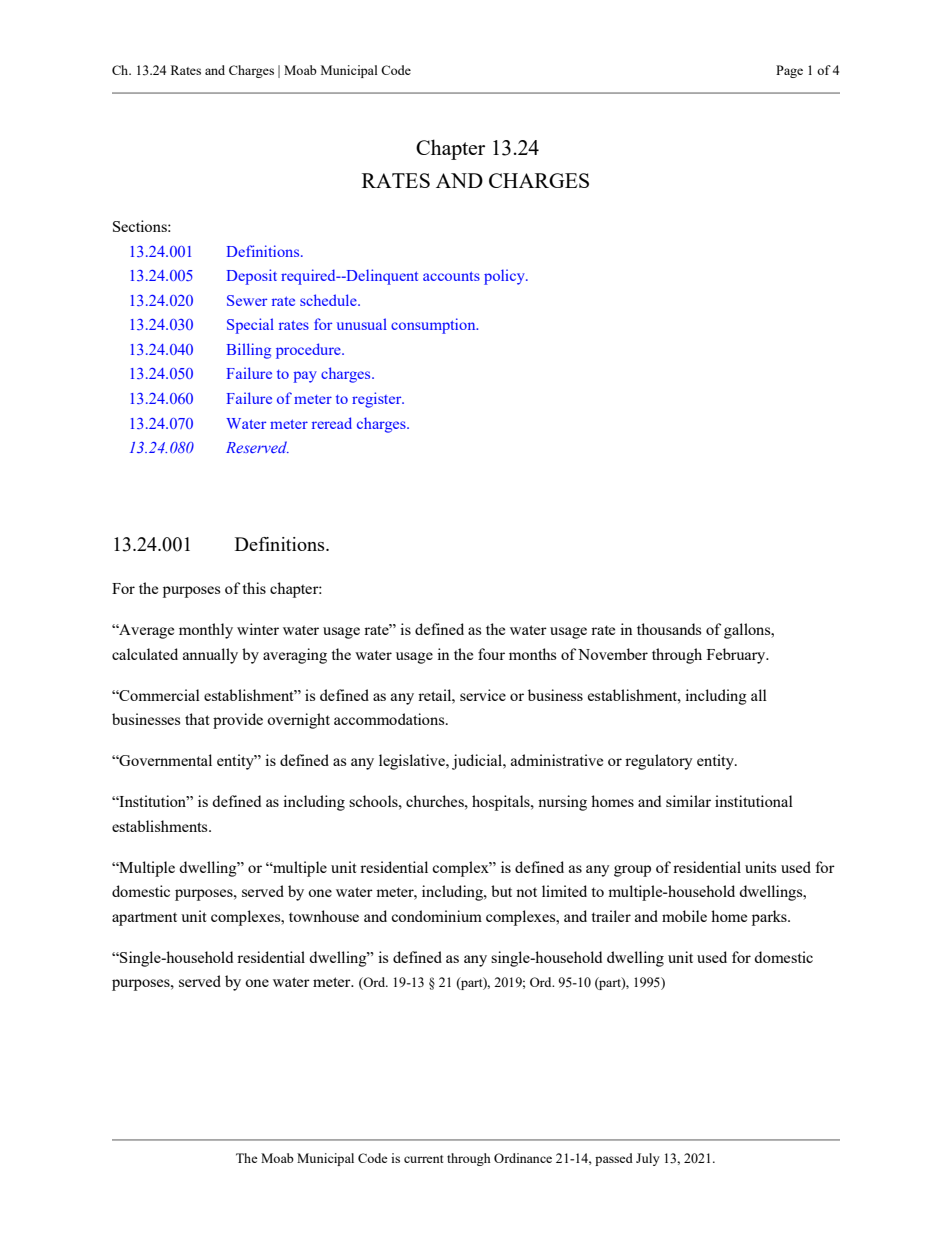 The height and width of the image is (1233, 952). I want to click on legislative, so click(413, 762).
